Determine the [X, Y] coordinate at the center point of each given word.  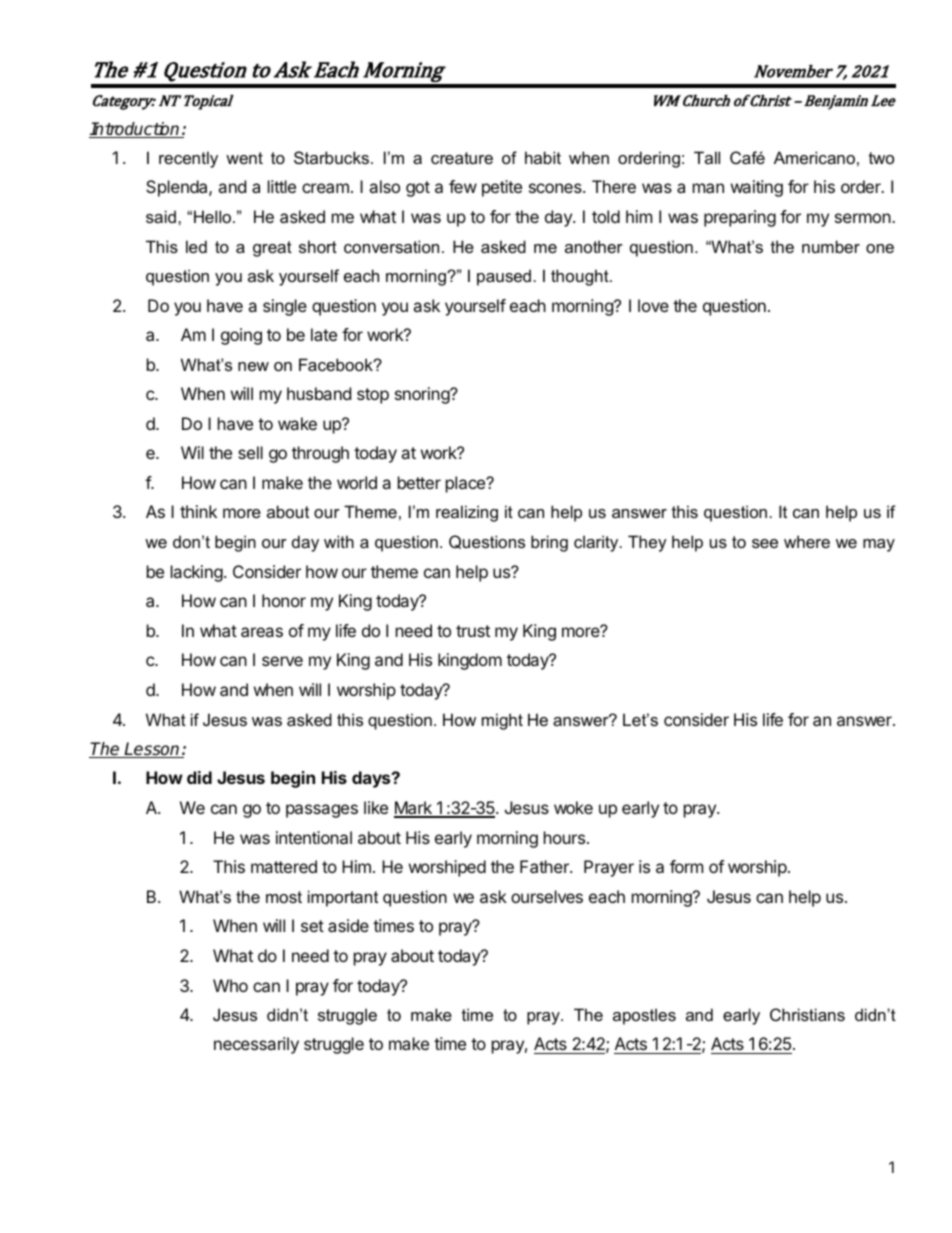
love [653, 305]
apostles [644, 1016]
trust [473, 631]
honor [284, 600]
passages [322, 811]
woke [573, 807]
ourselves [547, 896]
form [686, 866]
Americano [814, 157]
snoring [423, 395]
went [244, 158]
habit [543, 157]
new [253, 366]
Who [230, 985]
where [807, 541]
